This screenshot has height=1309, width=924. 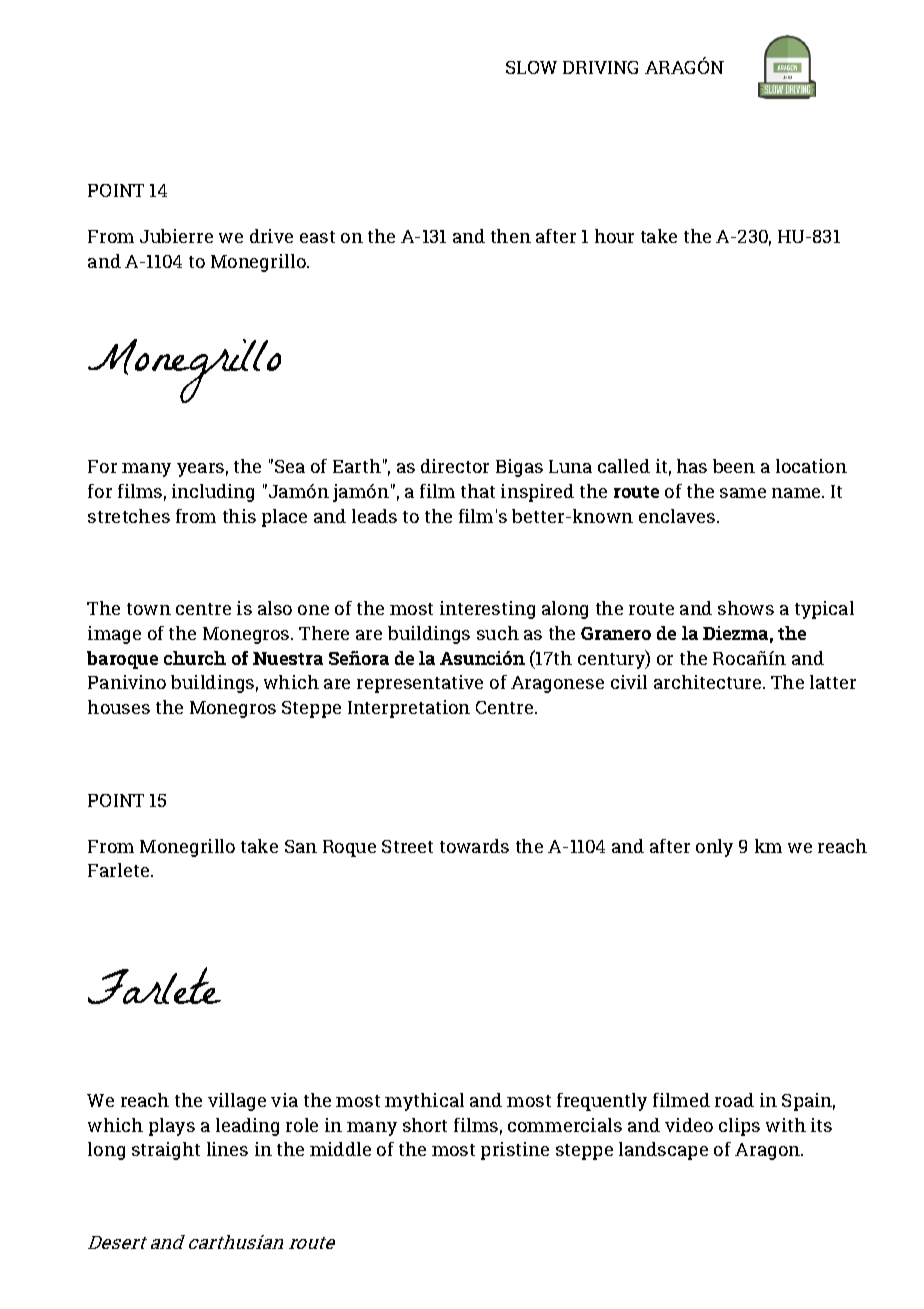 I want to click on shows, so click(x=746, y=608).
